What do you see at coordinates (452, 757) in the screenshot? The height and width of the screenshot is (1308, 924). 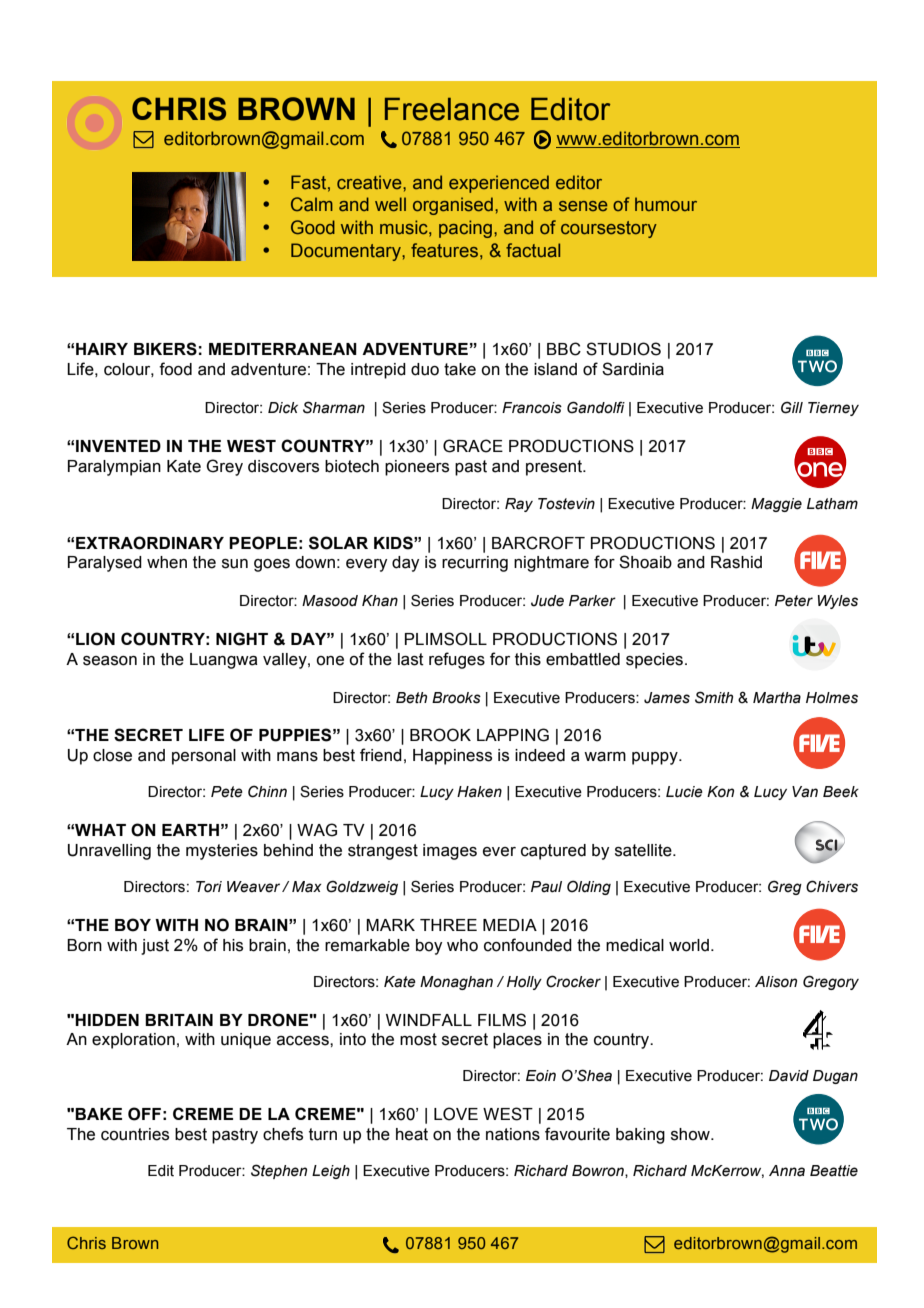 I see `Happiness` at bounding box center [452, 757].
